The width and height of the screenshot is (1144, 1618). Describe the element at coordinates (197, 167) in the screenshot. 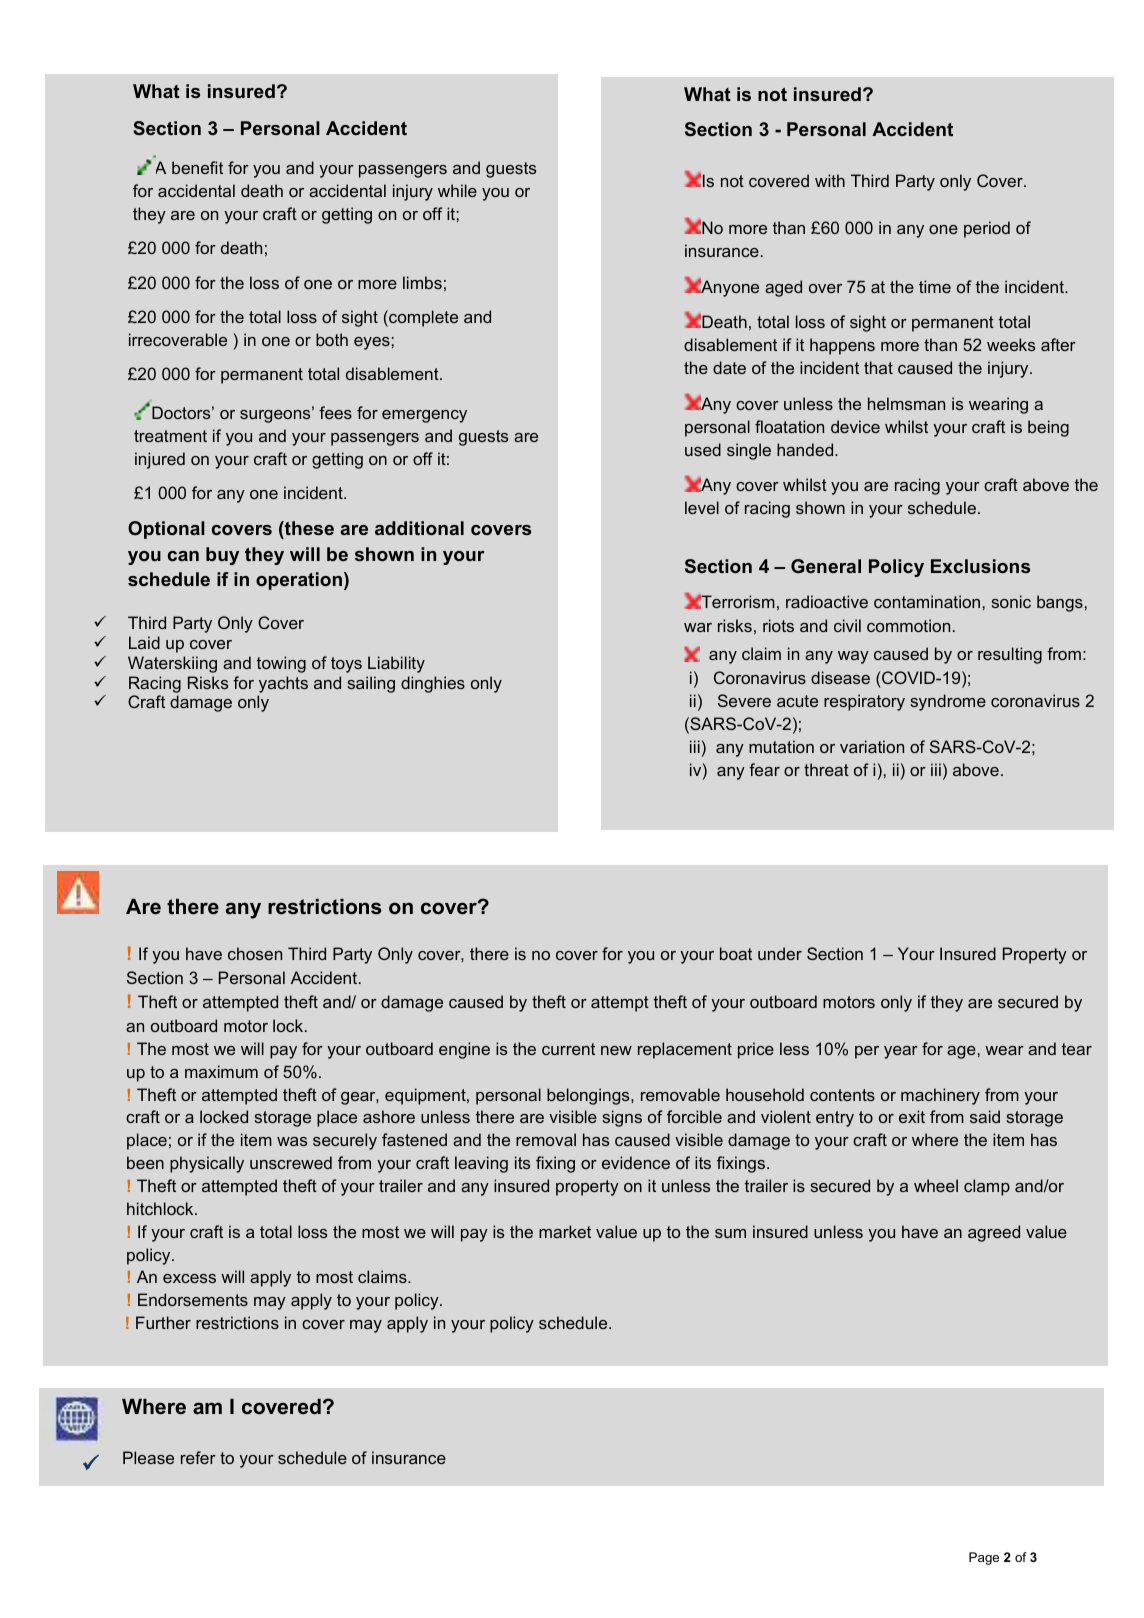

I see `benefit` at that location.
